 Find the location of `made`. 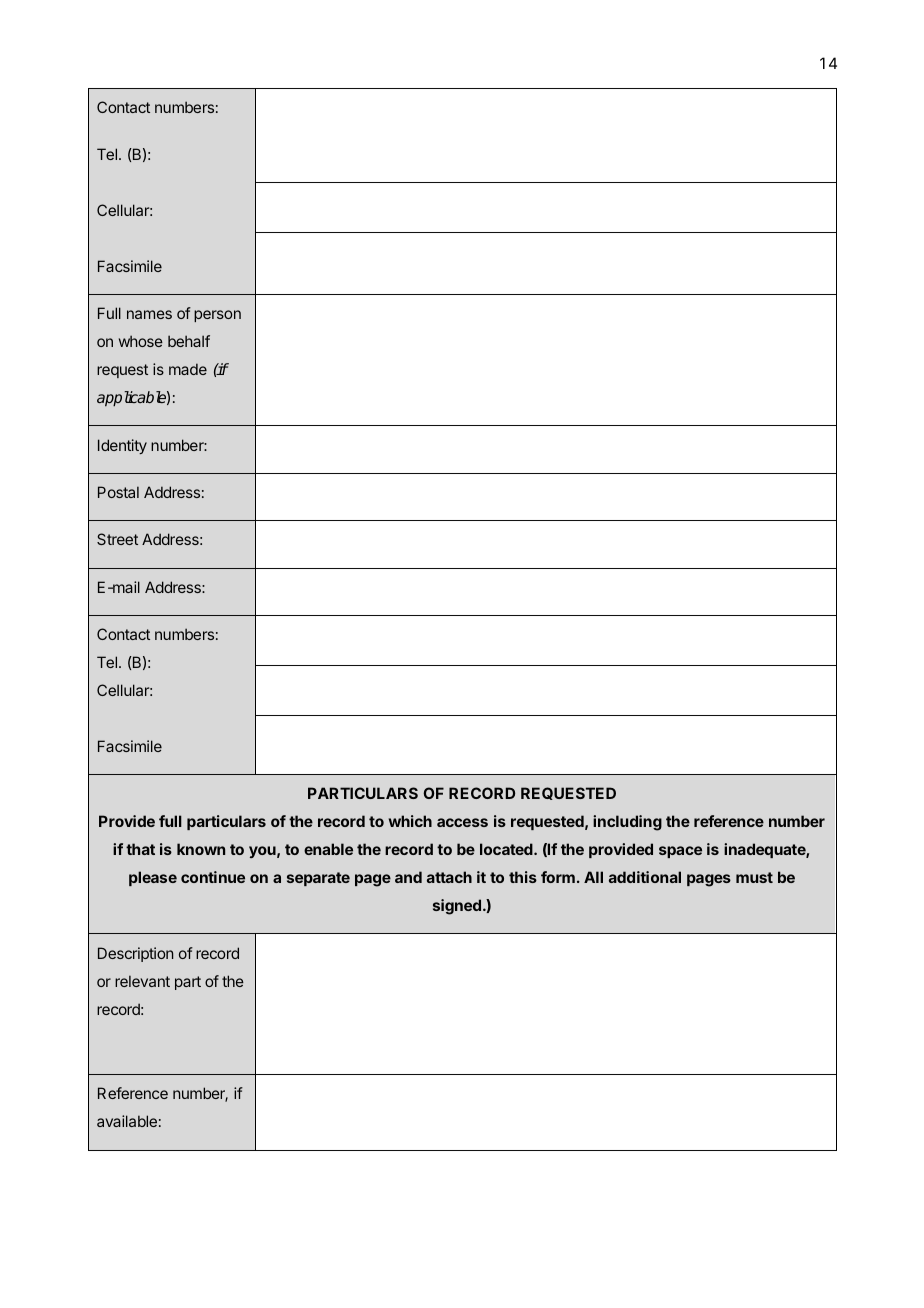

made is located at coordinates (188, 369).
